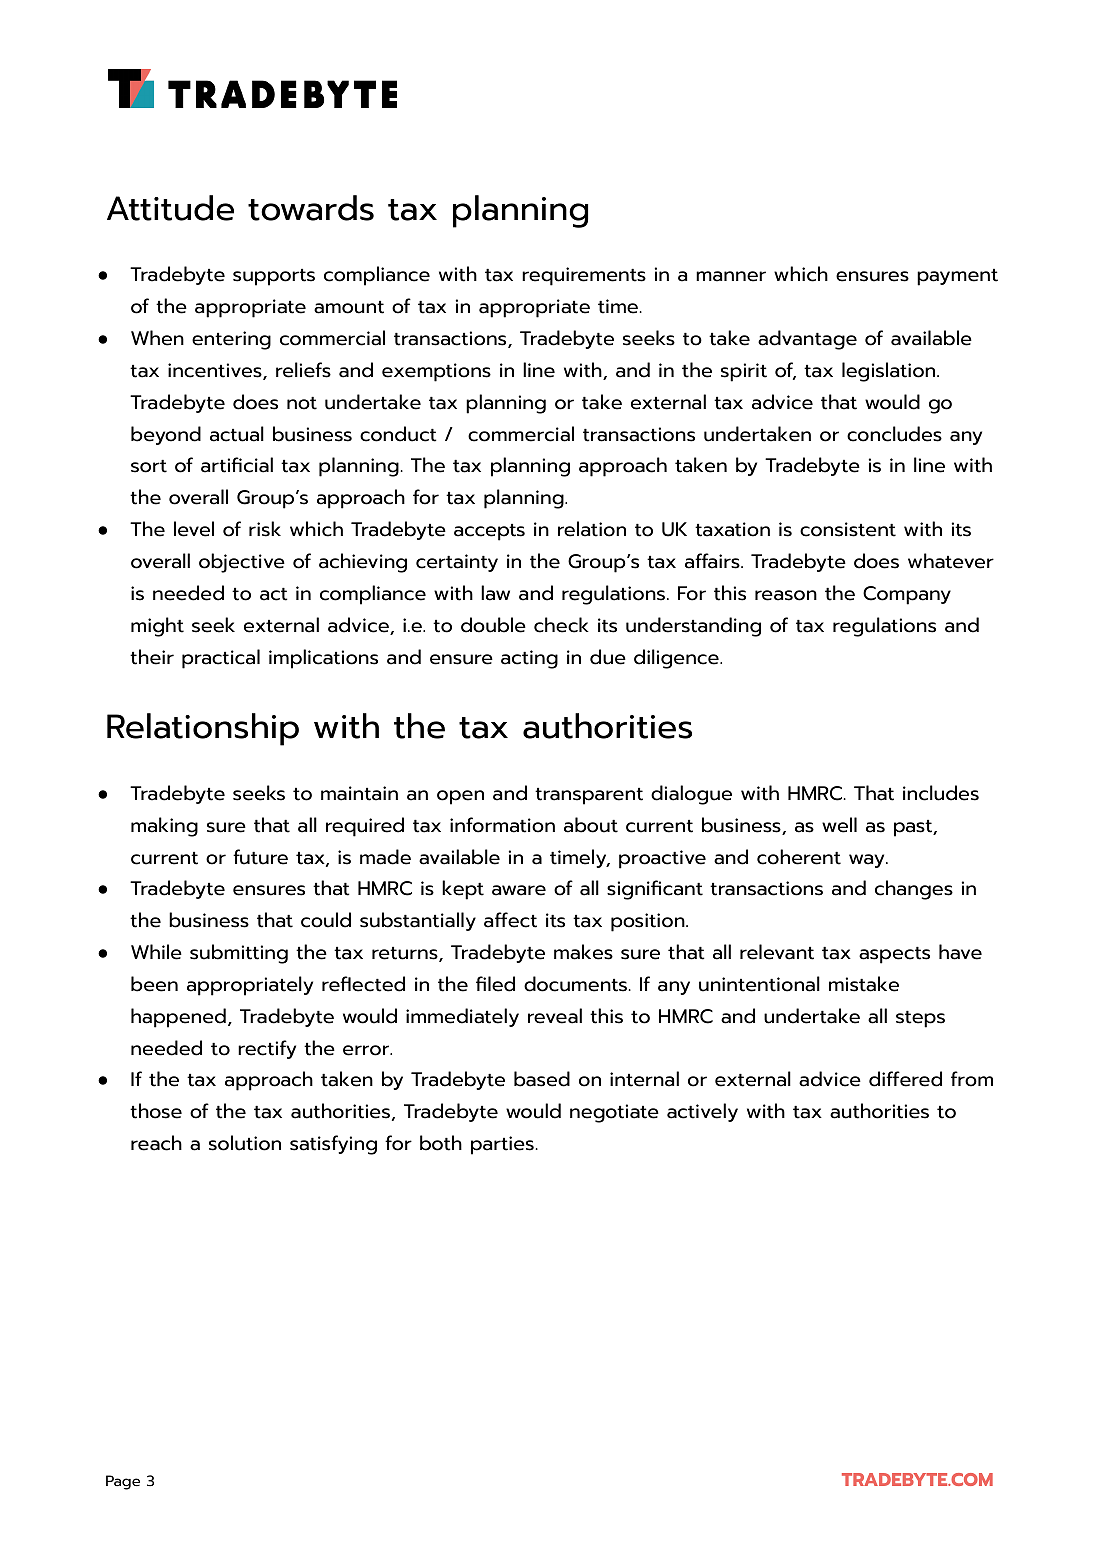 The width and height of the image is (1108, 1565). I want to click on Page, so click(123, 1482).
